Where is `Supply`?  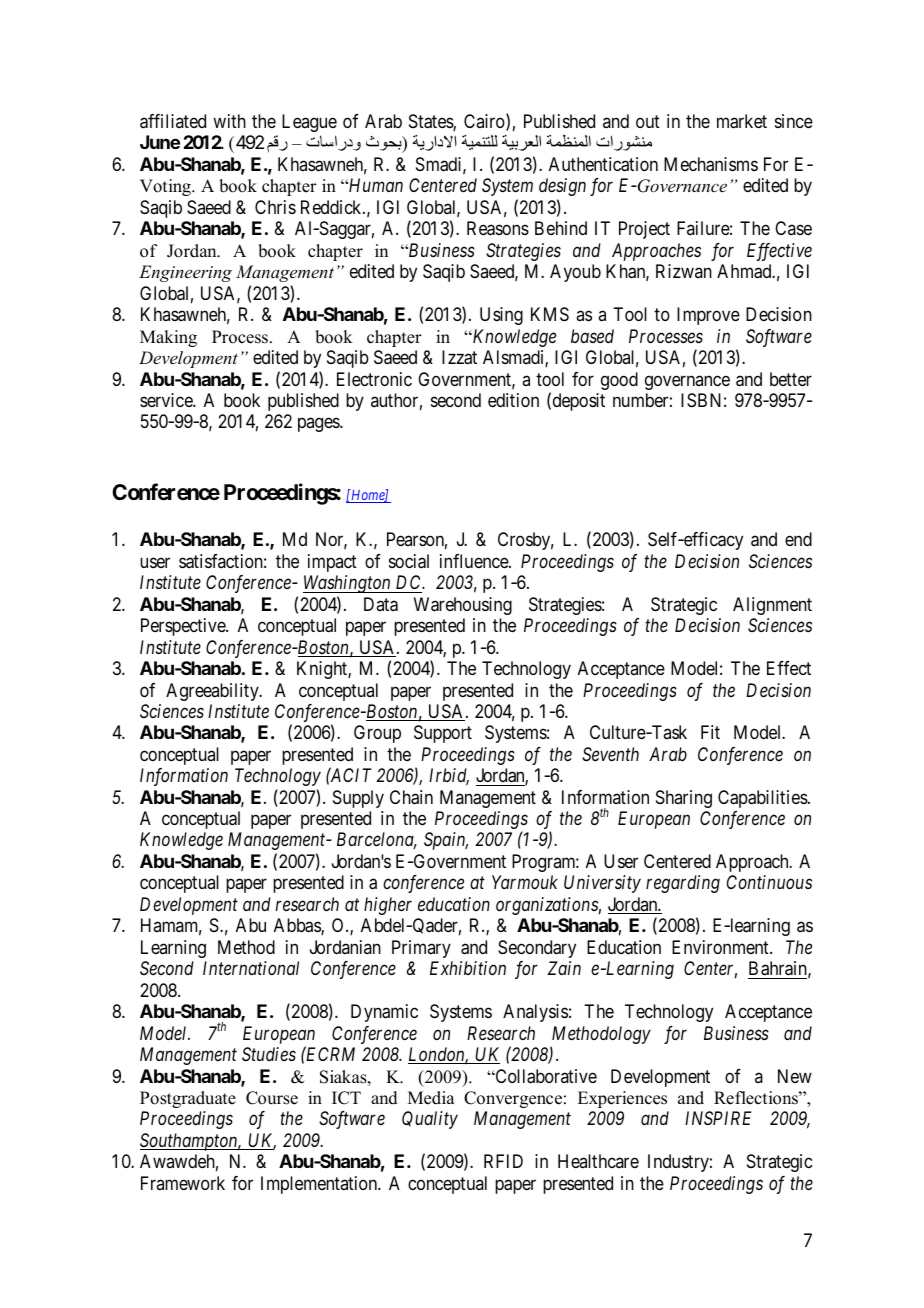 Supply is located at coordinates (358, 799).
